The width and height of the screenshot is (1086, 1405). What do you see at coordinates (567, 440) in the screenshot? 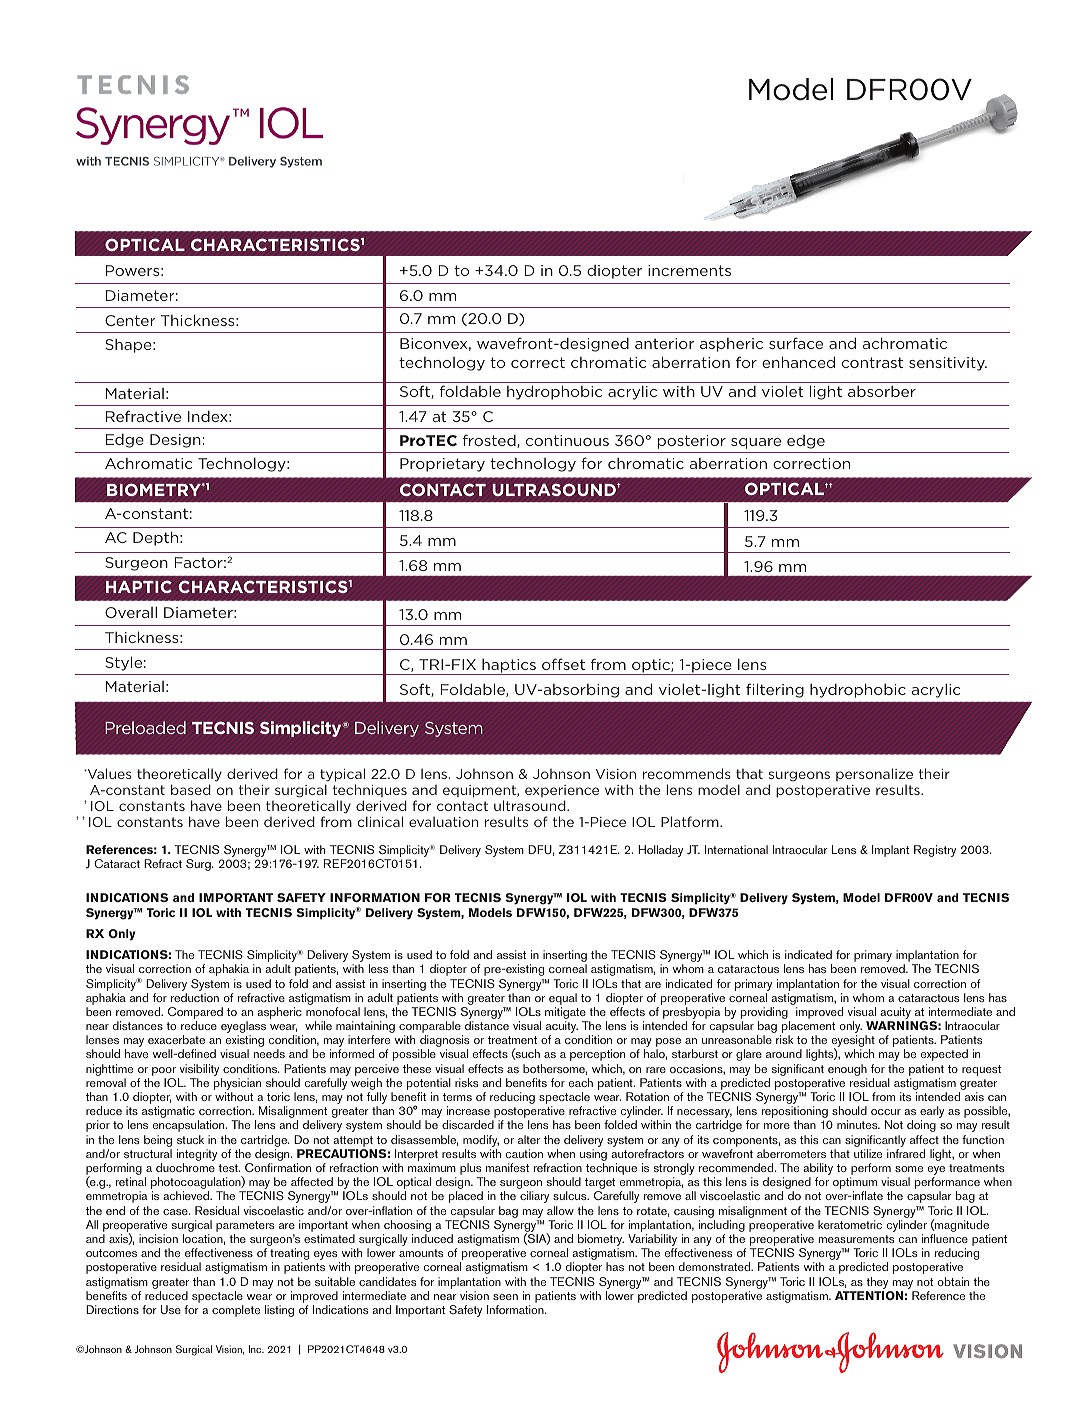
I see `continuous` at bounding box center [567, 440].
